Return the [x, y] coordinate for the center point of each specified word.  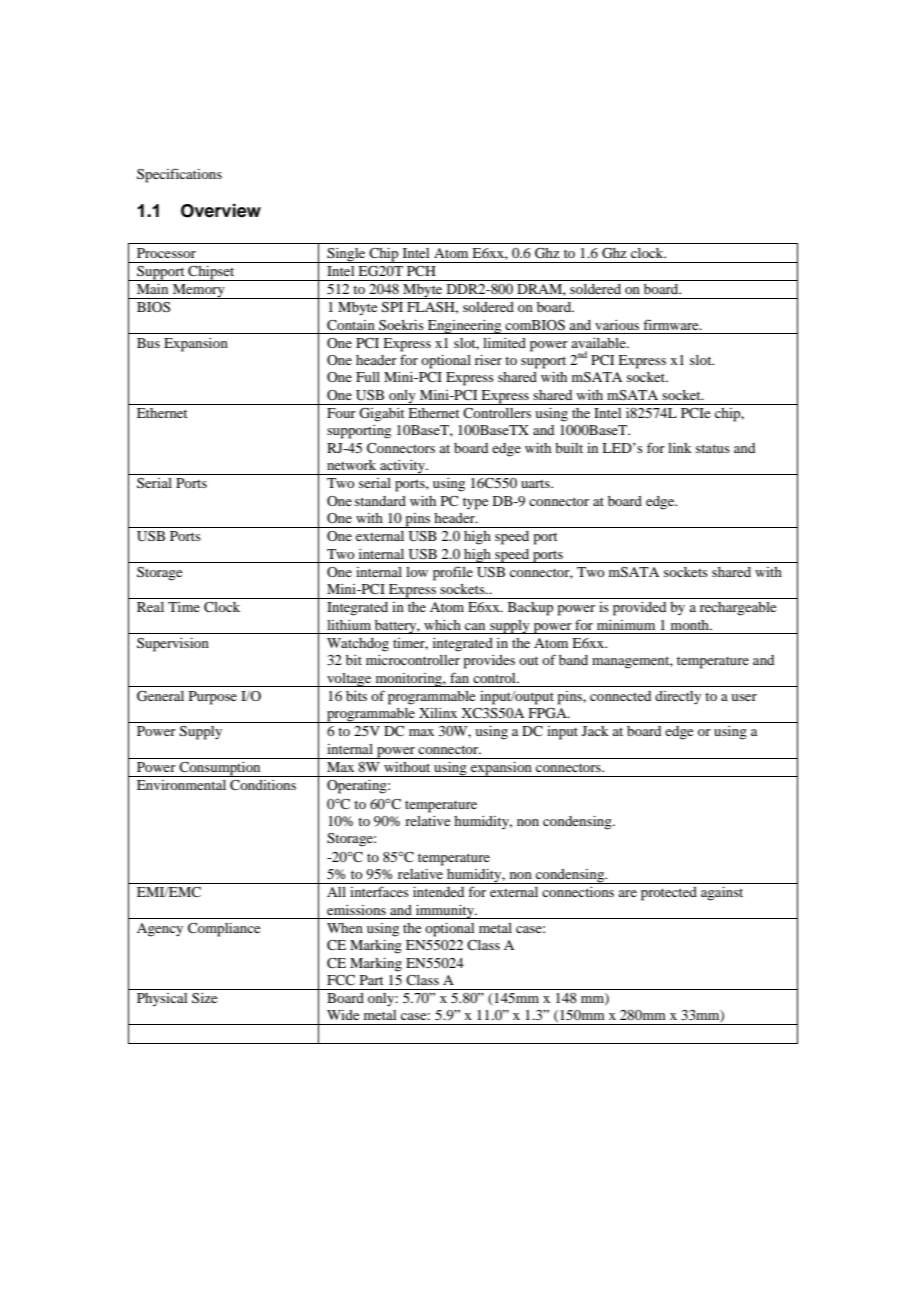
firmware [672, 324]
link [680, 448]
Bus [148, 343]
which [442, 625]
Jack [595, 731]
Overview [221, 211]
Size [204, 998]
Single [346, 255]
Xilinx [438, 713]
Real [150, 607]
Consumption [220, 769]
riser [488, 360]
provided [639, 609]
